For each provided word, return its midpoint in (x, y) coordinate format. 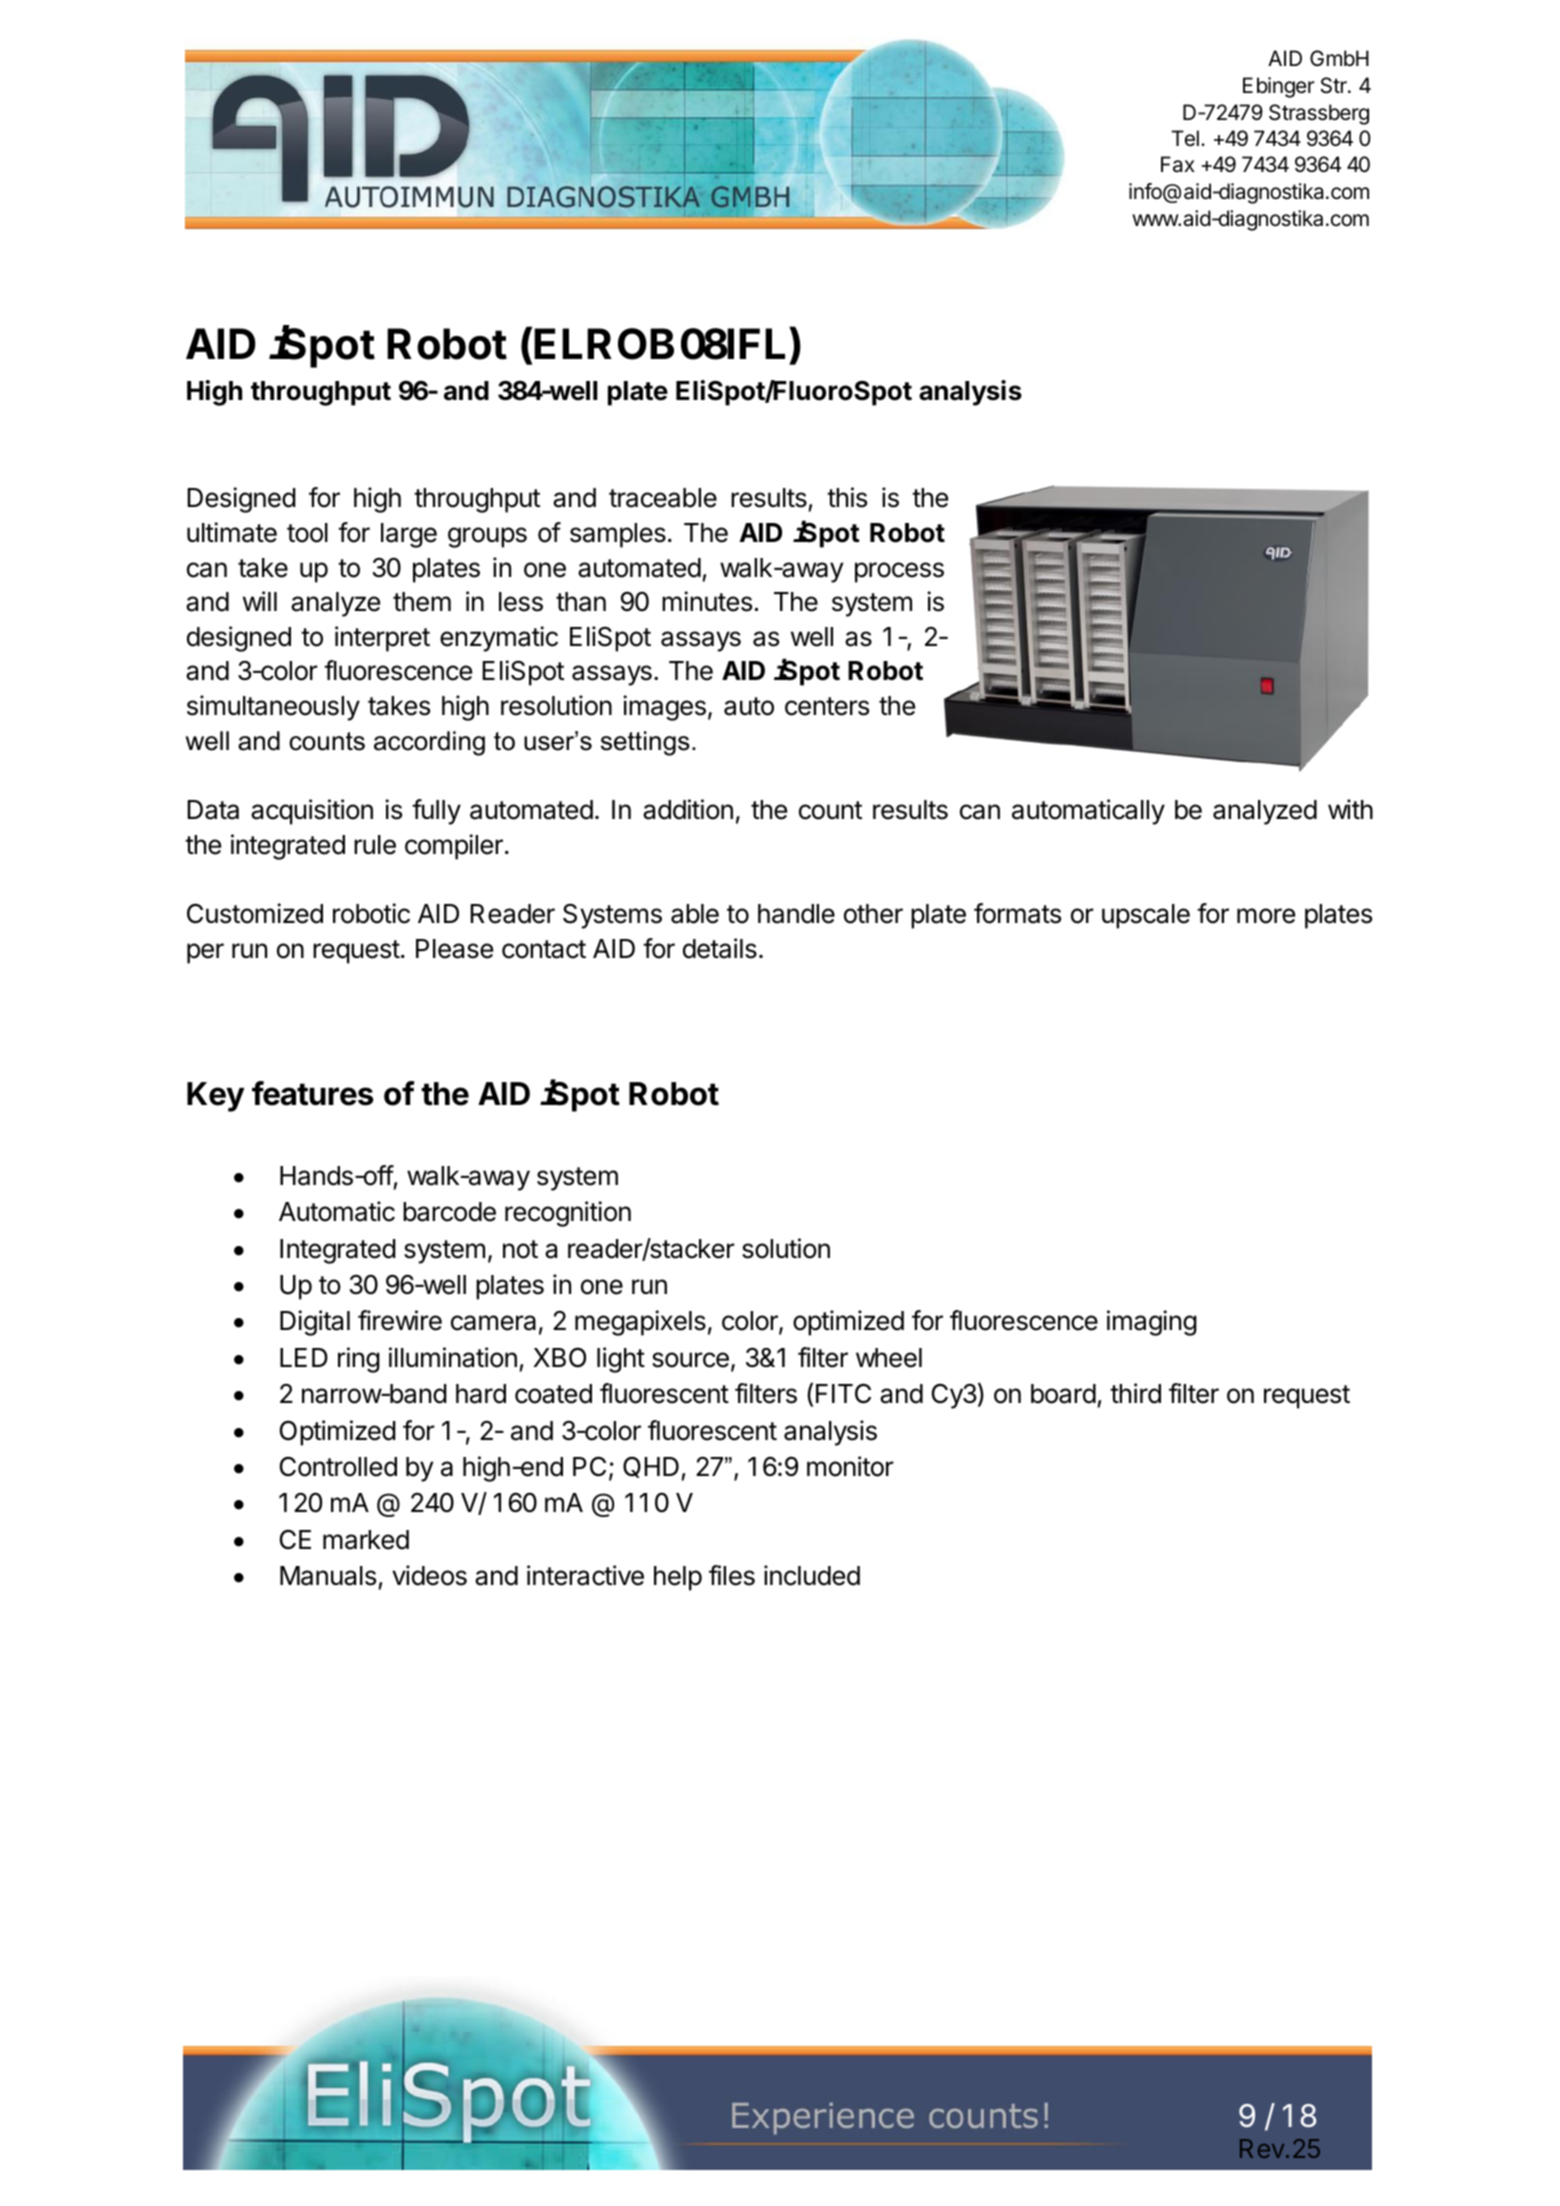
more (1266, 916)
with (1350, 809)
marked (366, 1540)
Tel (1185, 138)
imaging (1152, 1323)
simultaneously (273, 708)
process (899, 572)
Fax (1178, 164)
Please (454, 949)
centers (827, 706)
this (847, 497)
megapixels (640, 1323)
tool (307, 533)
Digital (315, 1323)
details (720, 948)
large (409, 535)
